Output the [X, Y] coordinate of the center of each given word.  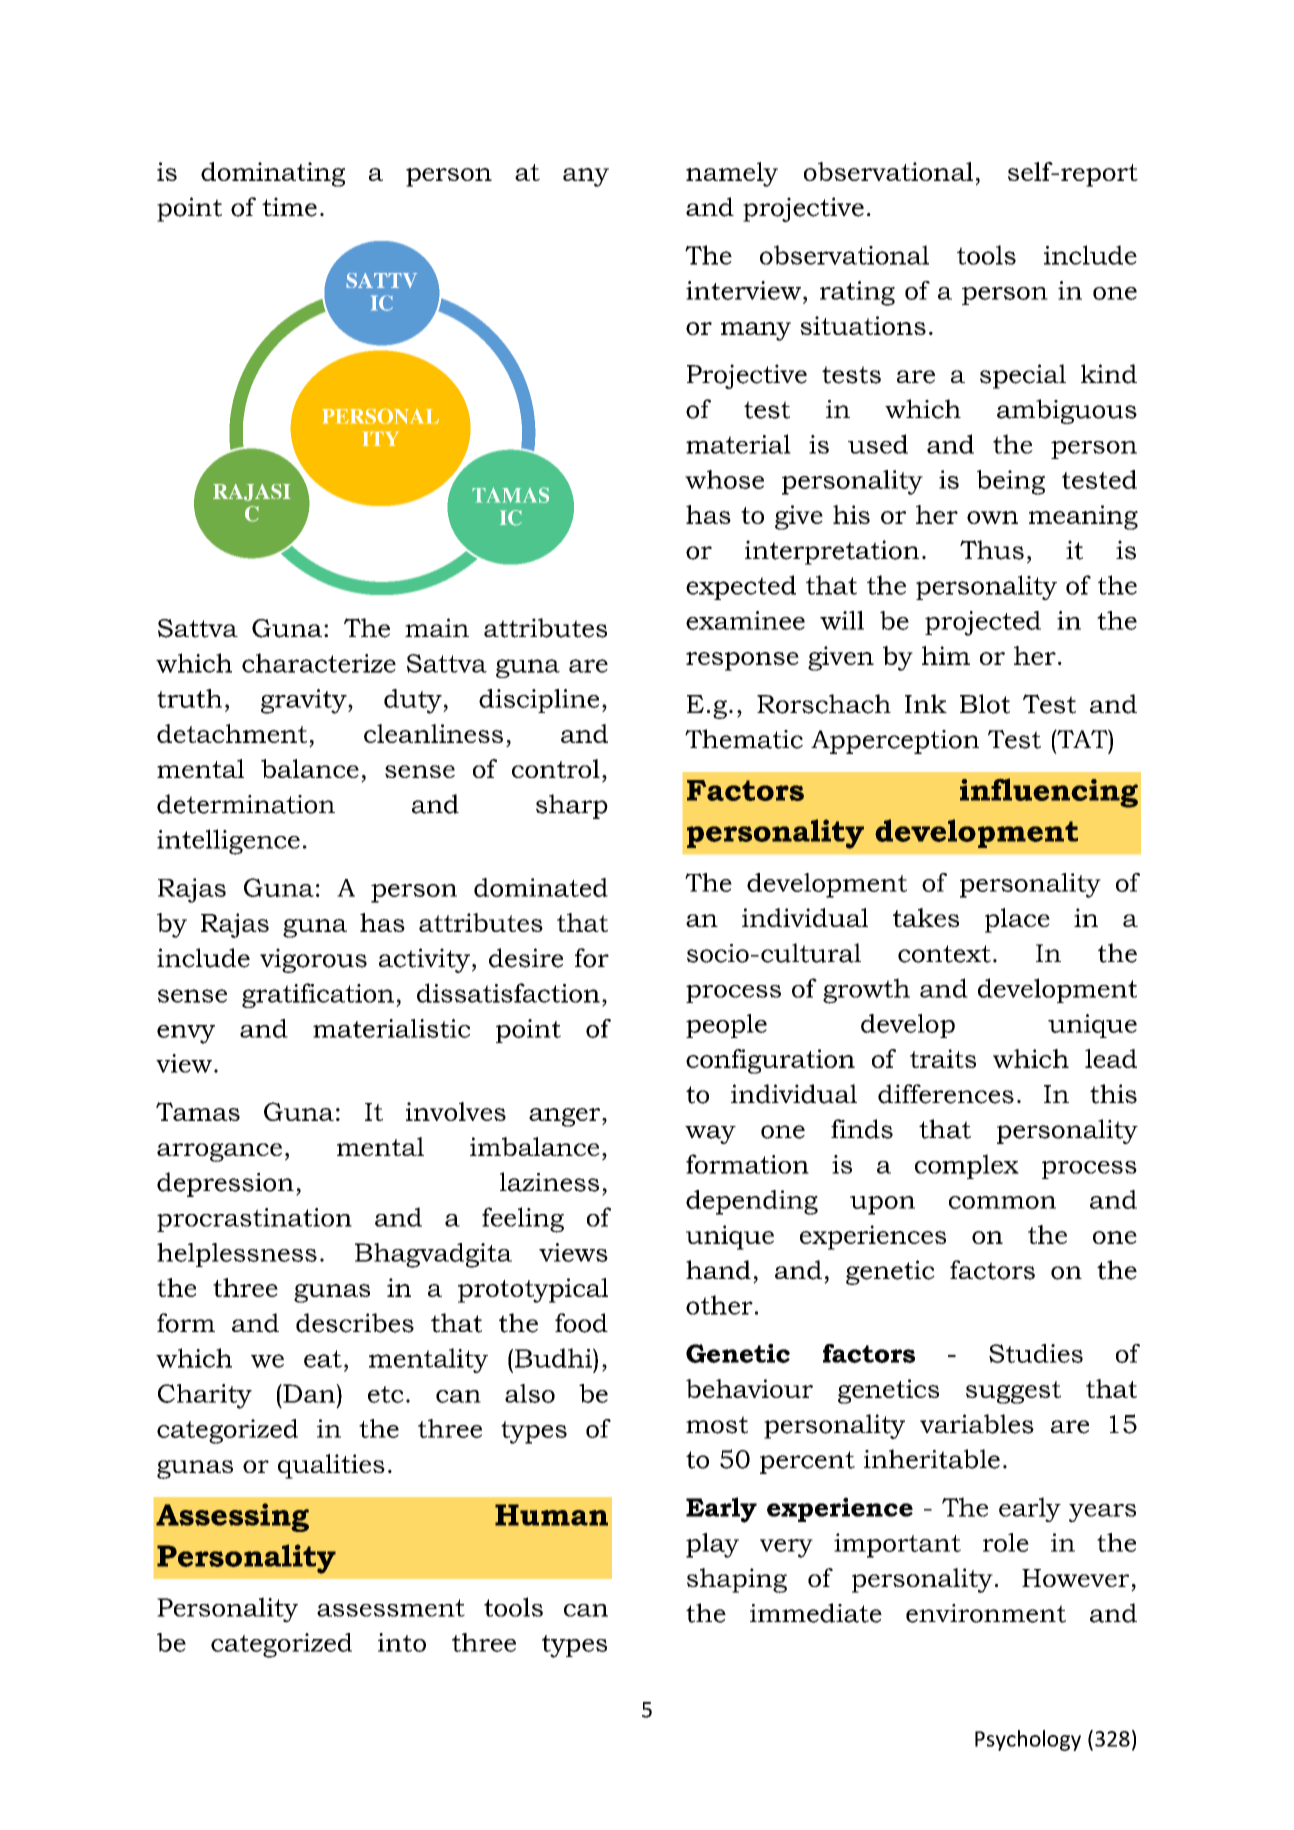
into [402, 1642]
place [1017, 920]
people [726, 1026]
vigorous [313, 960]
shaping [737, 1580]
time [289, 207]
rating [857, 293]
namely [732, 174]
